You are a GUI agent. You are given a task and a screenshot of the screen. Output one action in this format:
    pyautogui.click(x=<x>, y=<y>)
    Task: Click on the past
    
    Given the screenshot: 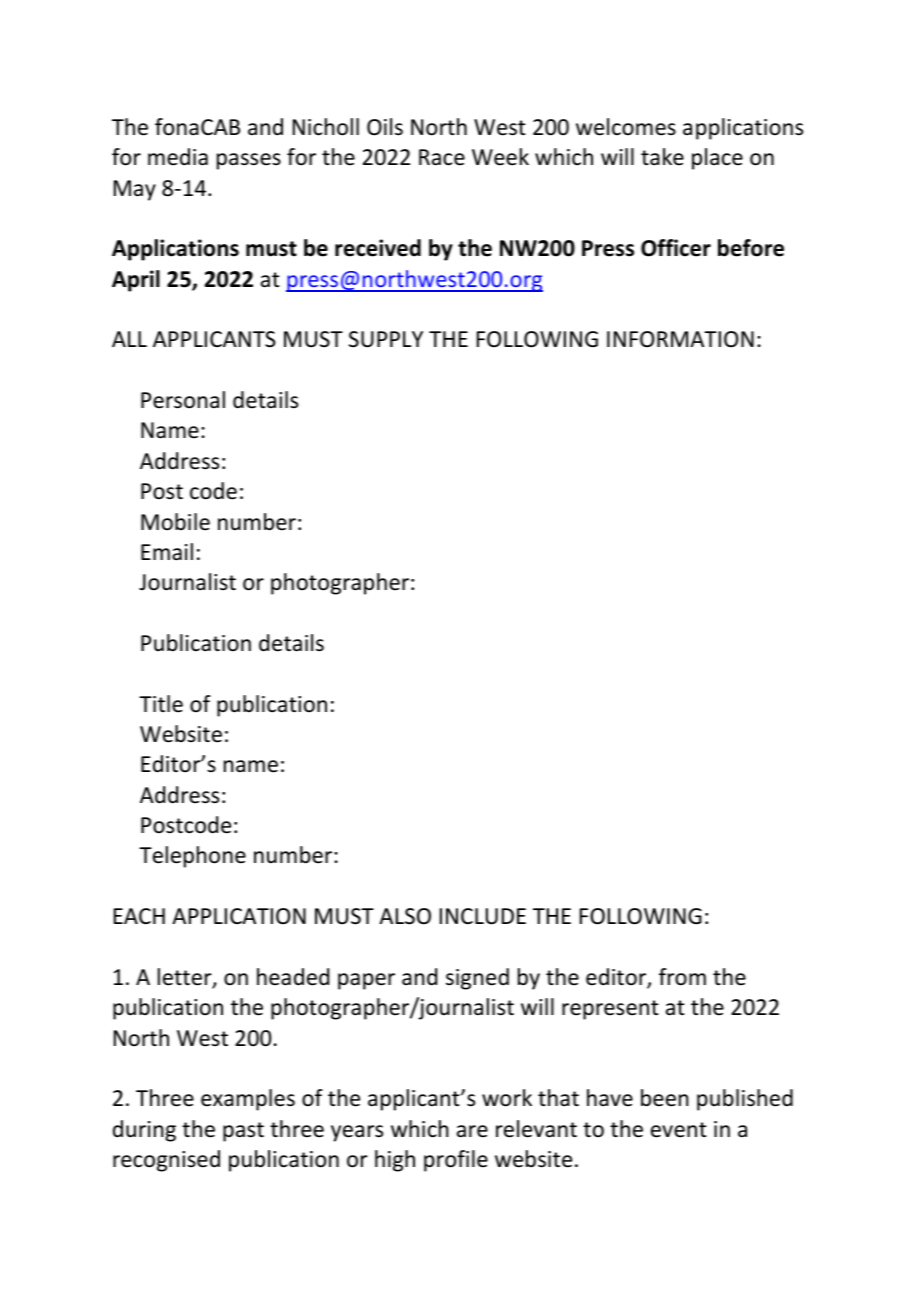 What is the action you would take?
    pyautogui.click(x=243, y=1132)
